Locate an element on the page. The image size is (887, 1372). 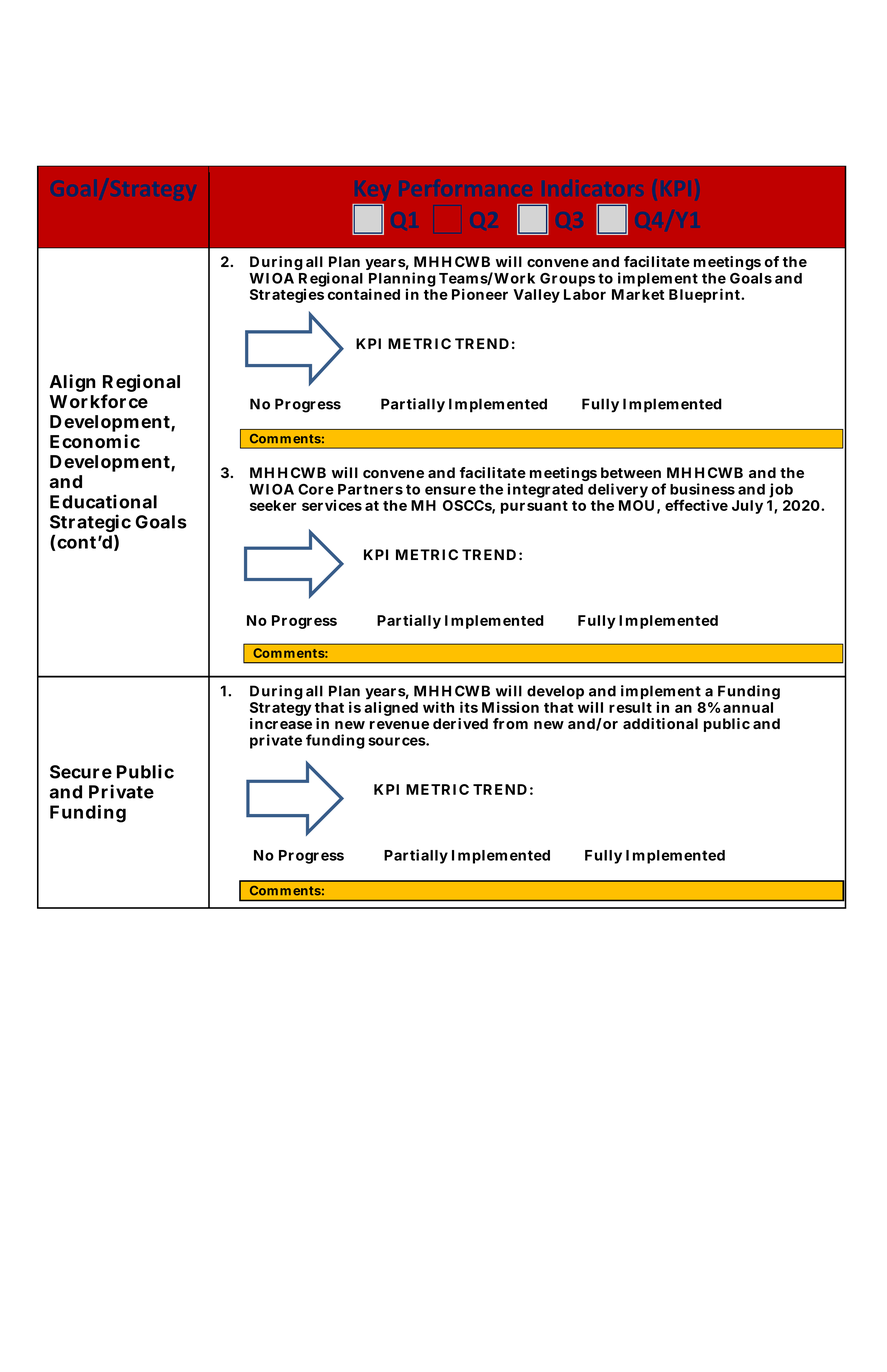
Market is located at coordinates (638, 294).
